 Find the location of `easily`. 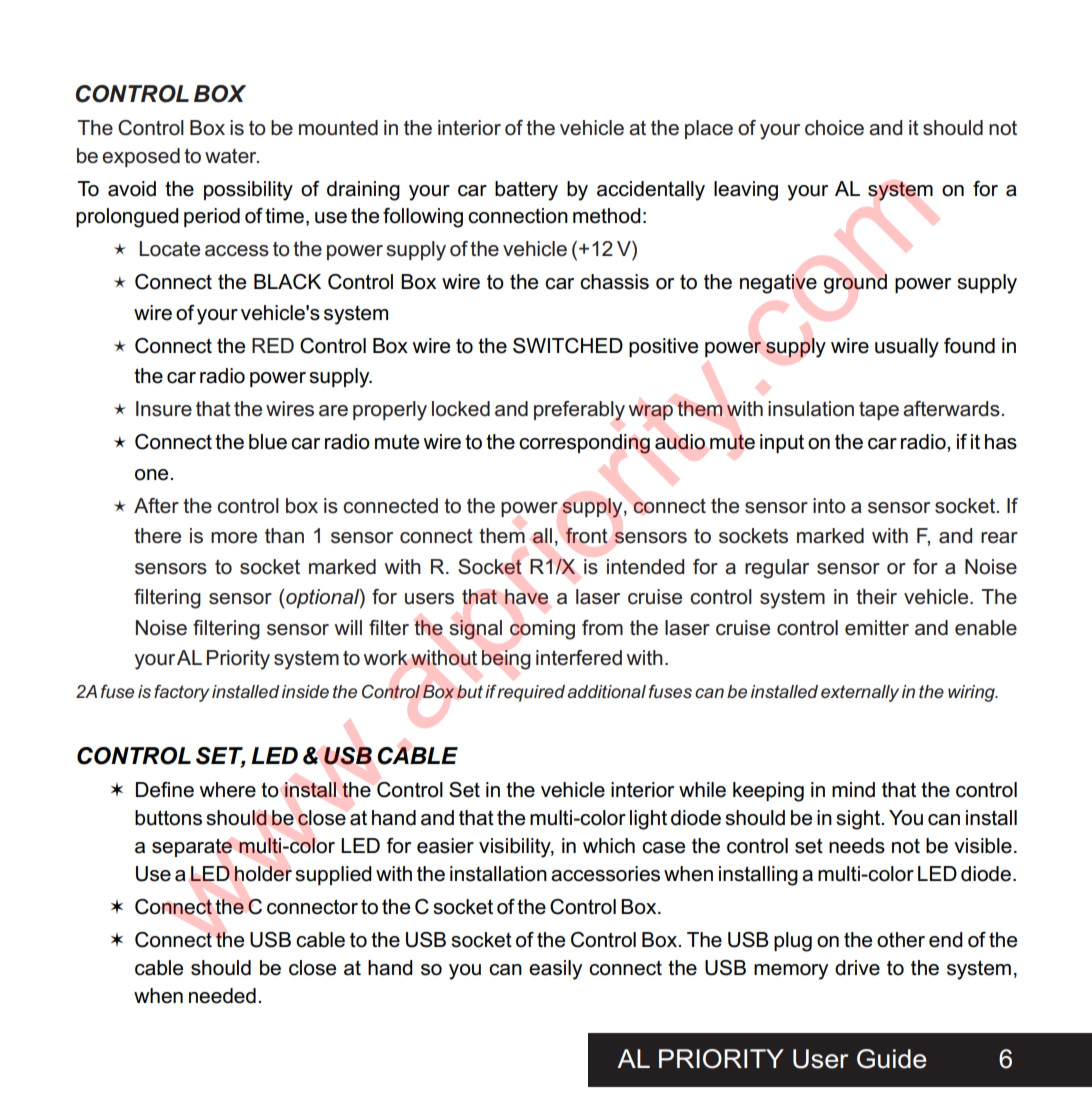

easily is located at coordinates (555, 970).
